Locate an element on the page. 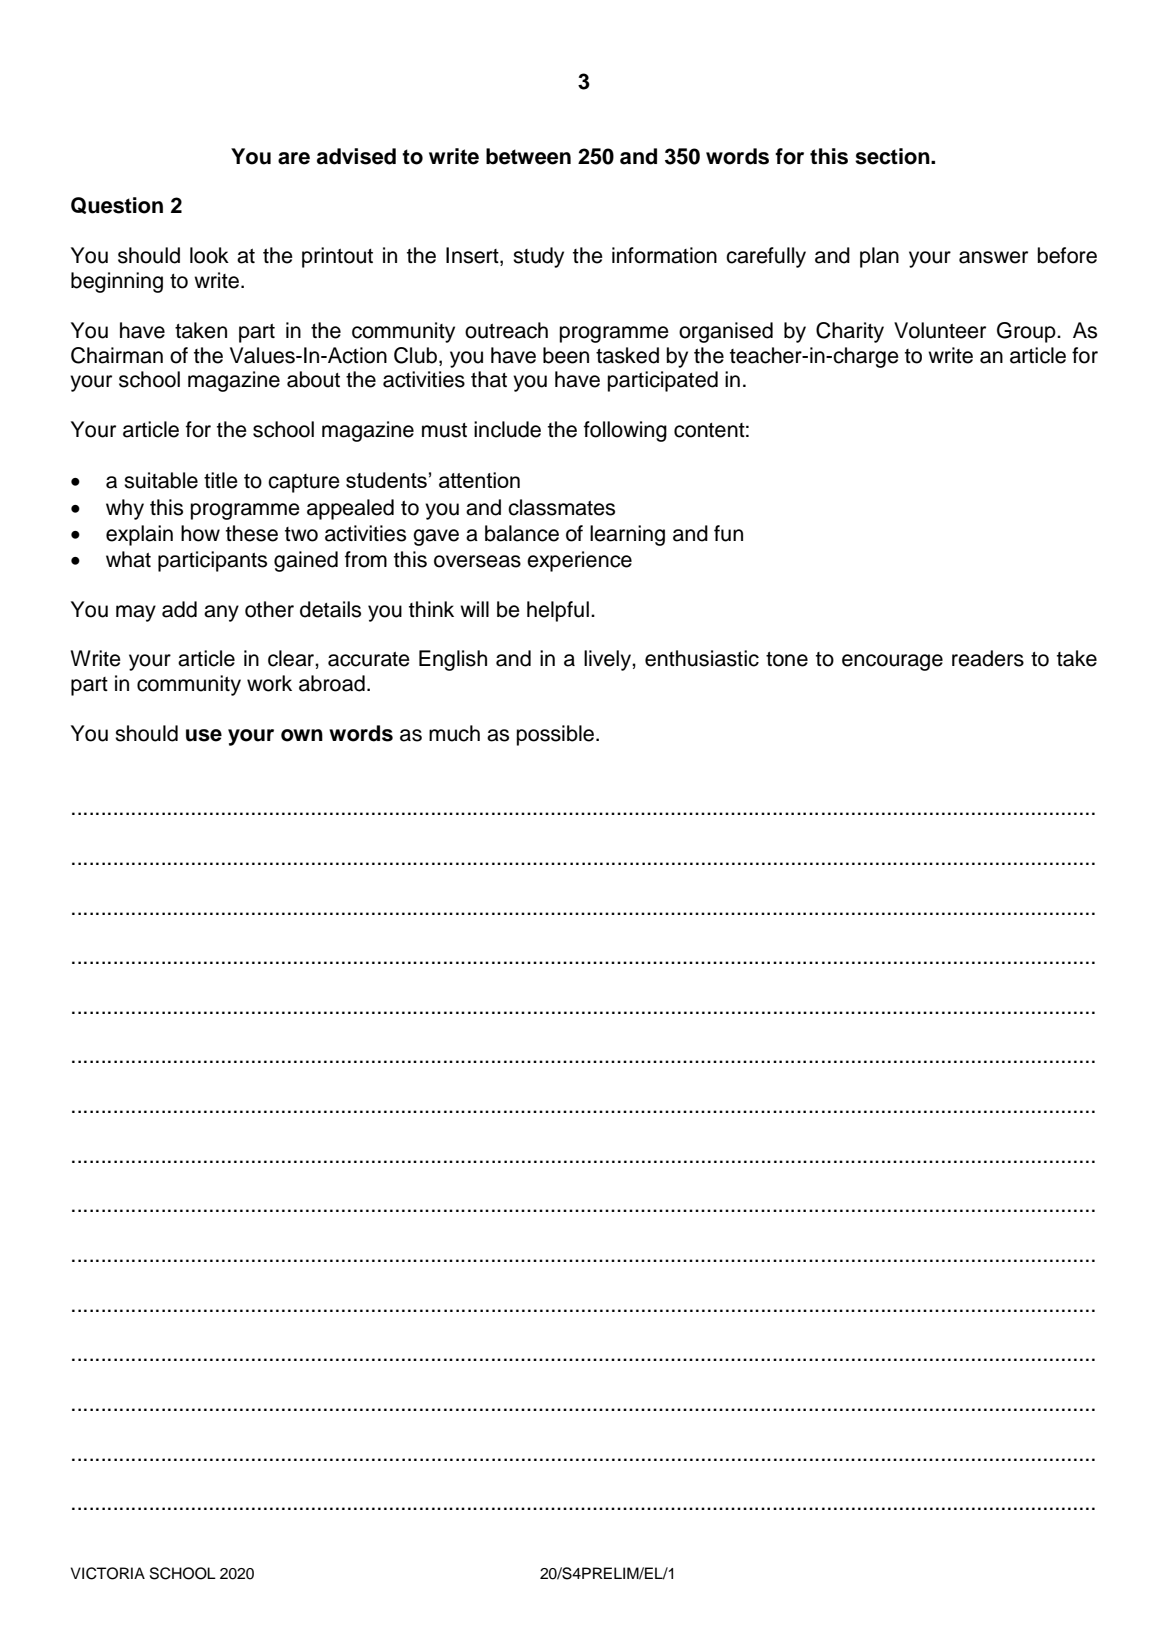 Image resolution: width=1168 pixels, height=1652 pixels. VICTORIA is located at coordinates (108, 1573).
